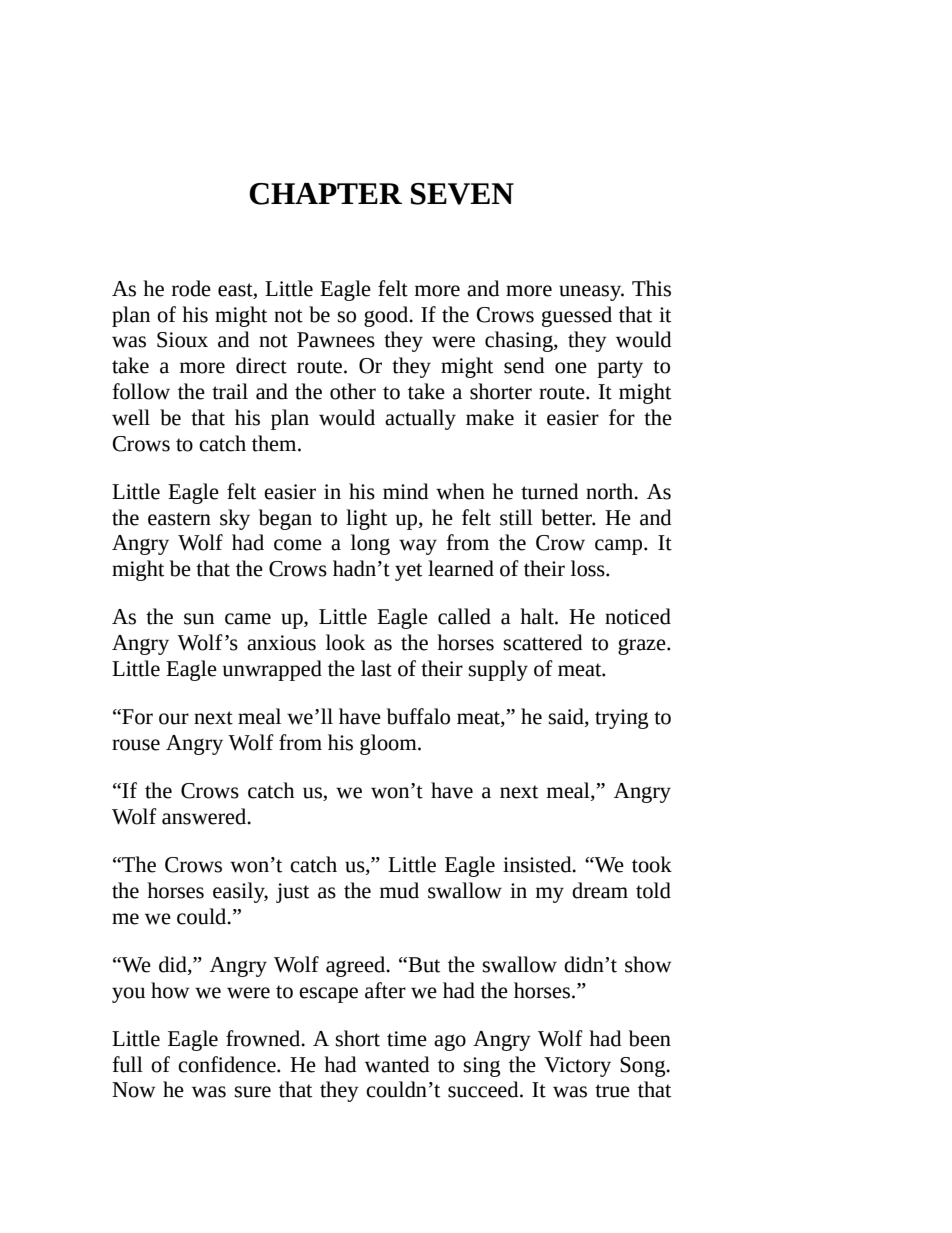 The width and height of the screenshot is (952, 1233). I want to click on last, so click(376, 668).
